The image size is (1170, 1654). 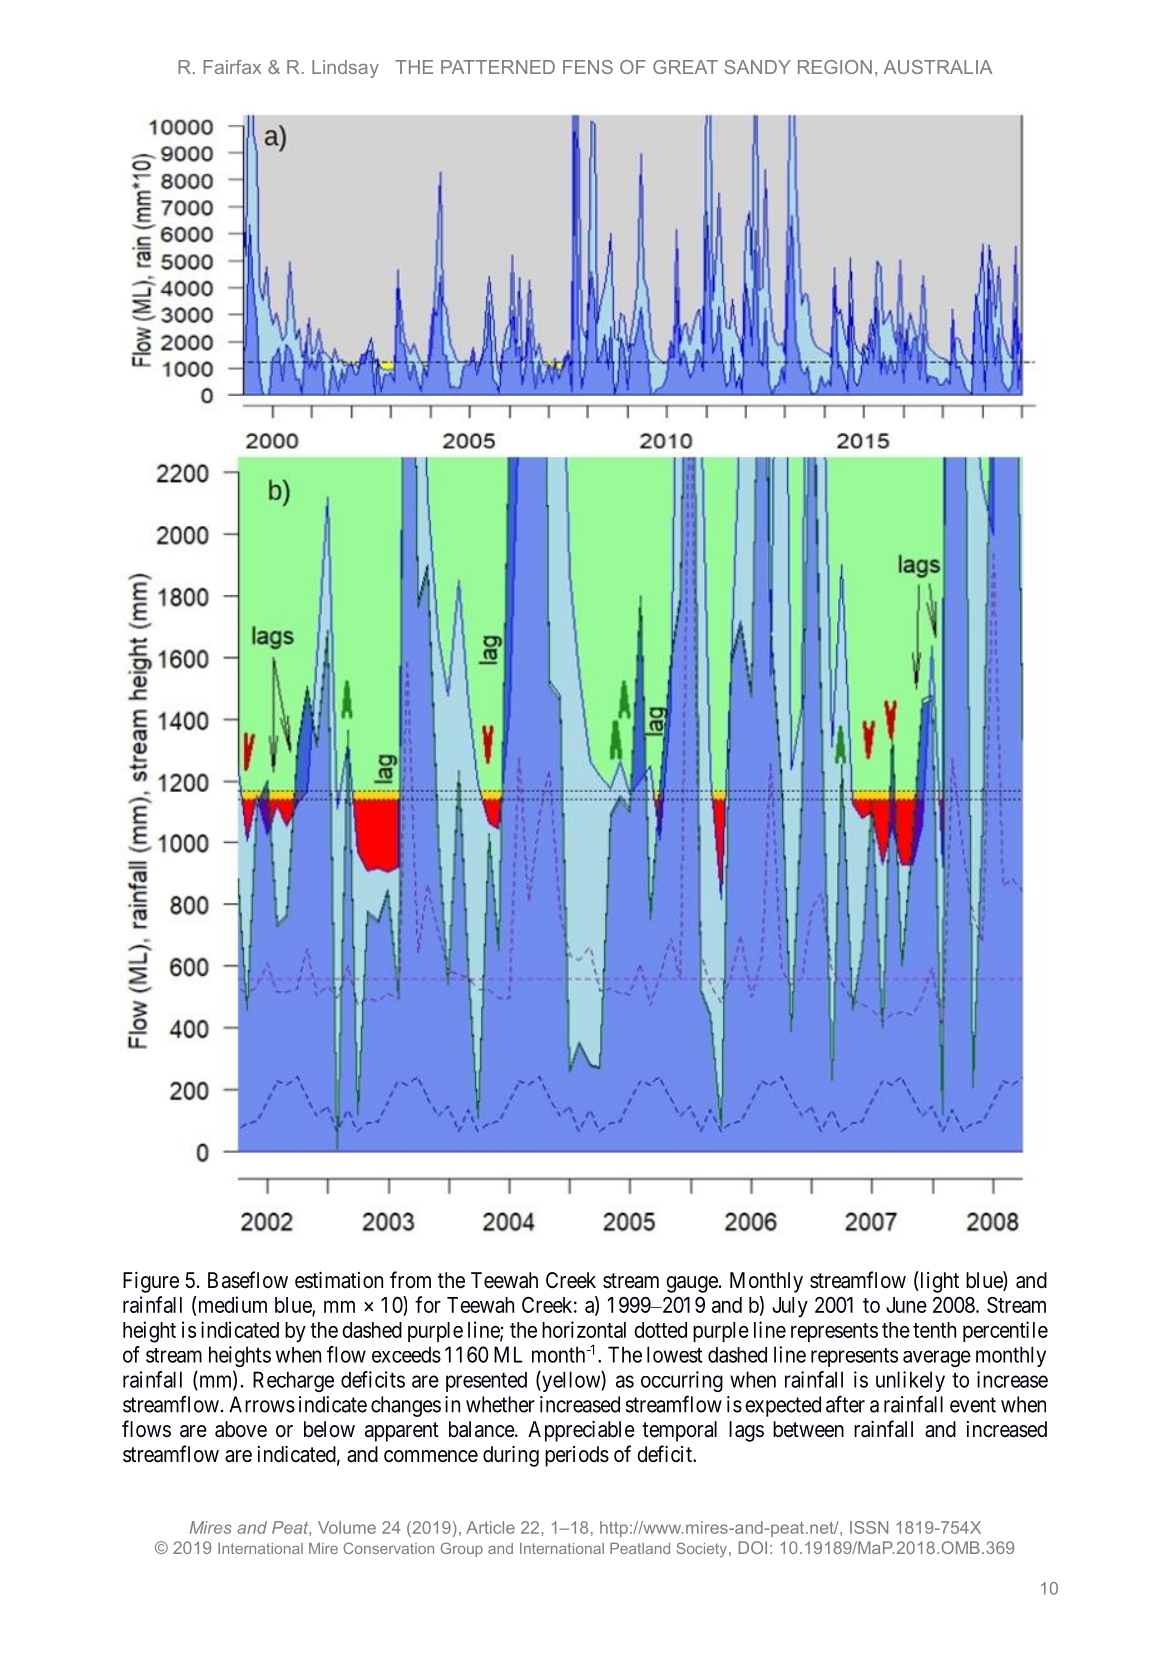 I want to click on FENS, so click(x=588, y=67).
